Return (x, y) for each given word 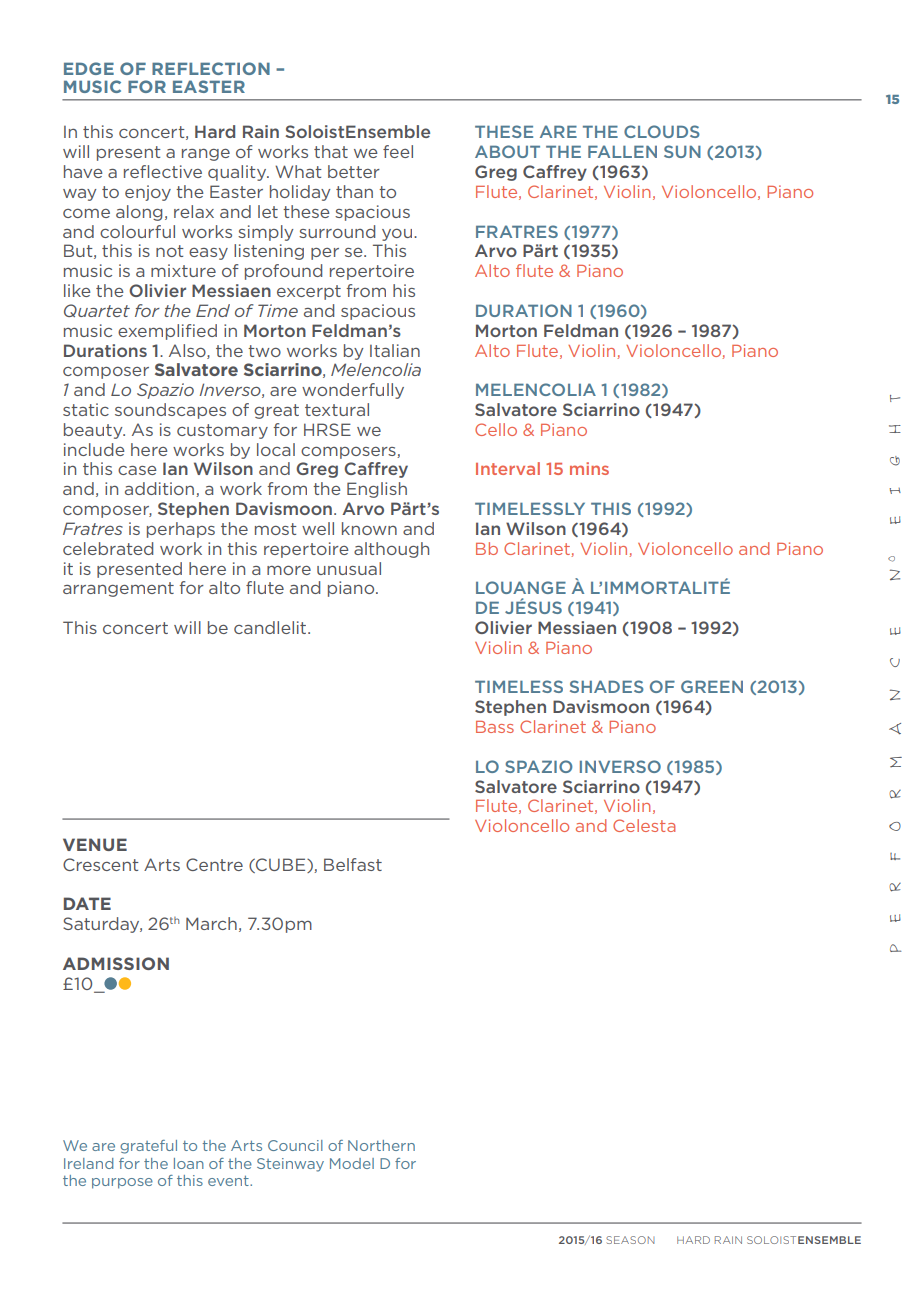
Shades (607, 686)
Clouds (662, 131)
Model (352, 1163)
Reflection (211, 68)
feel (398, 151)
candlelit (271, 627)
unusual (349, 568)
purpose (122, 1183)
